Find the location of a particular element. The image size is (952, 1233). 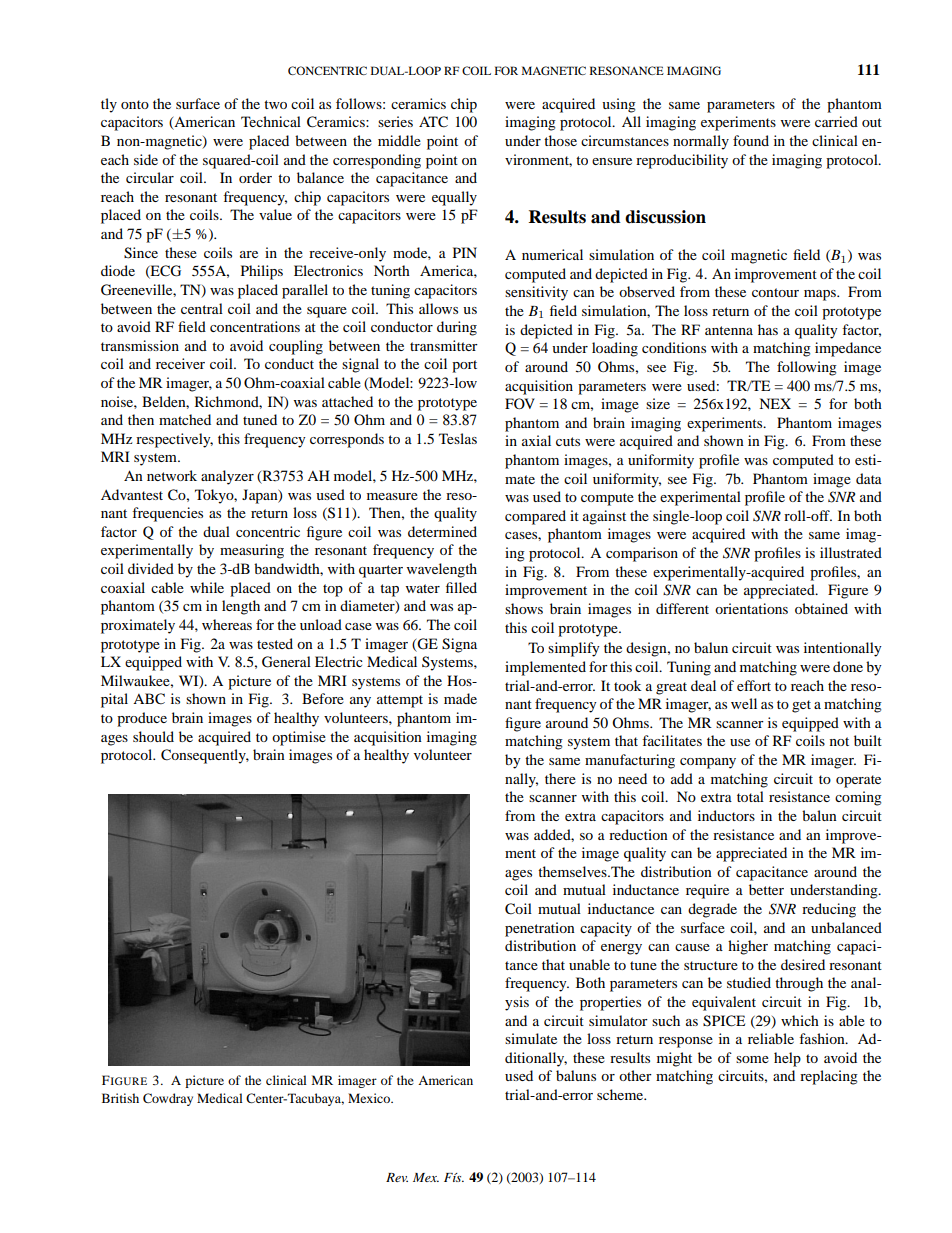

FOV is located at coordinates (520, 403).
